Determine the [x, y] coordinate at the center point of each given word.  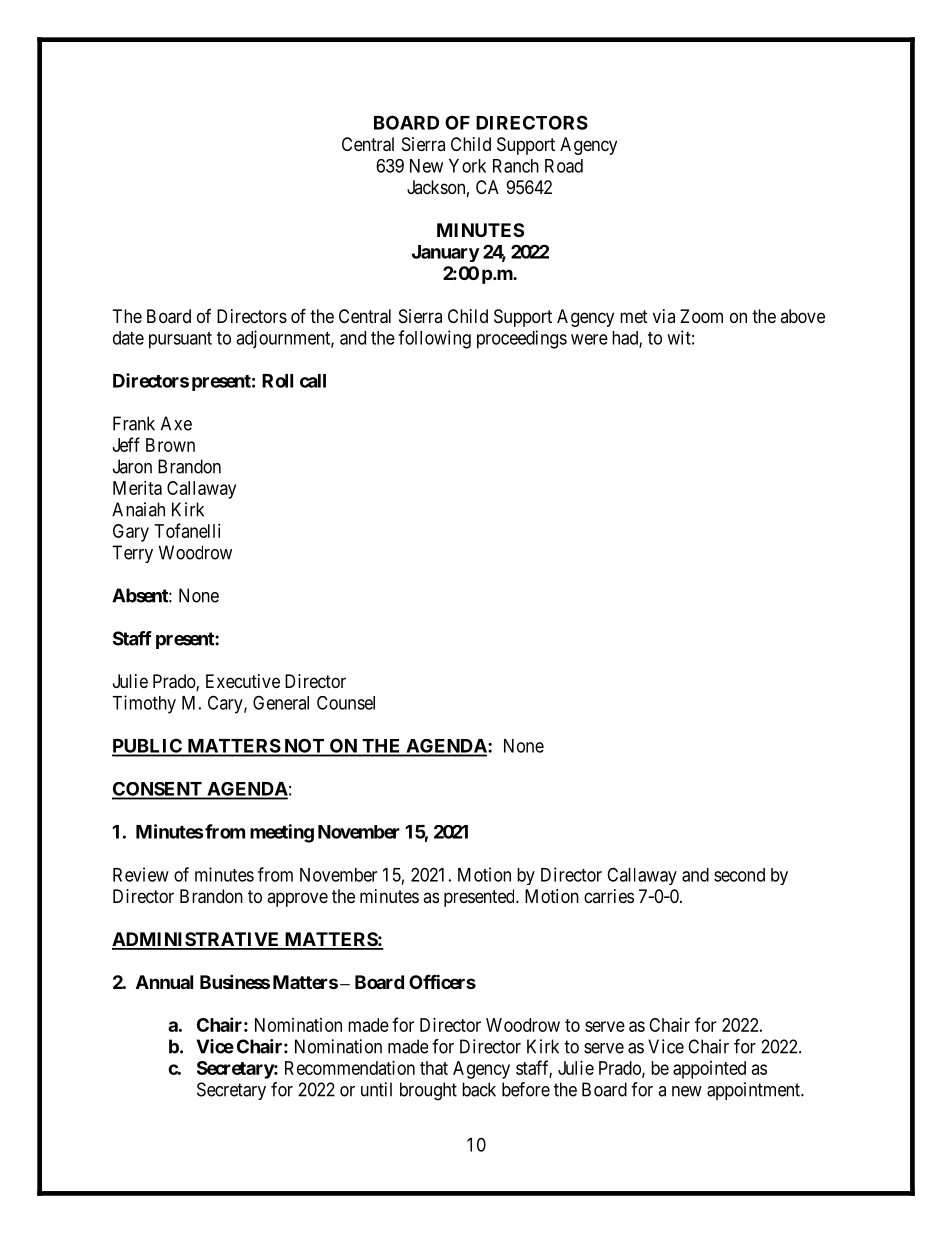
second [739, 875]
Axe [176, 423]
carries [609, 896]
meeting [282, 833]
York [467, 166]
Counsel [346, 703]
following [434, 339]
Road [564, 166]
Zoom [701, 316]
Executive [243, 681]
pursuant [180, 340]
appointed [709, 1070]
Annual [164, 982]
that [434, 1068]
